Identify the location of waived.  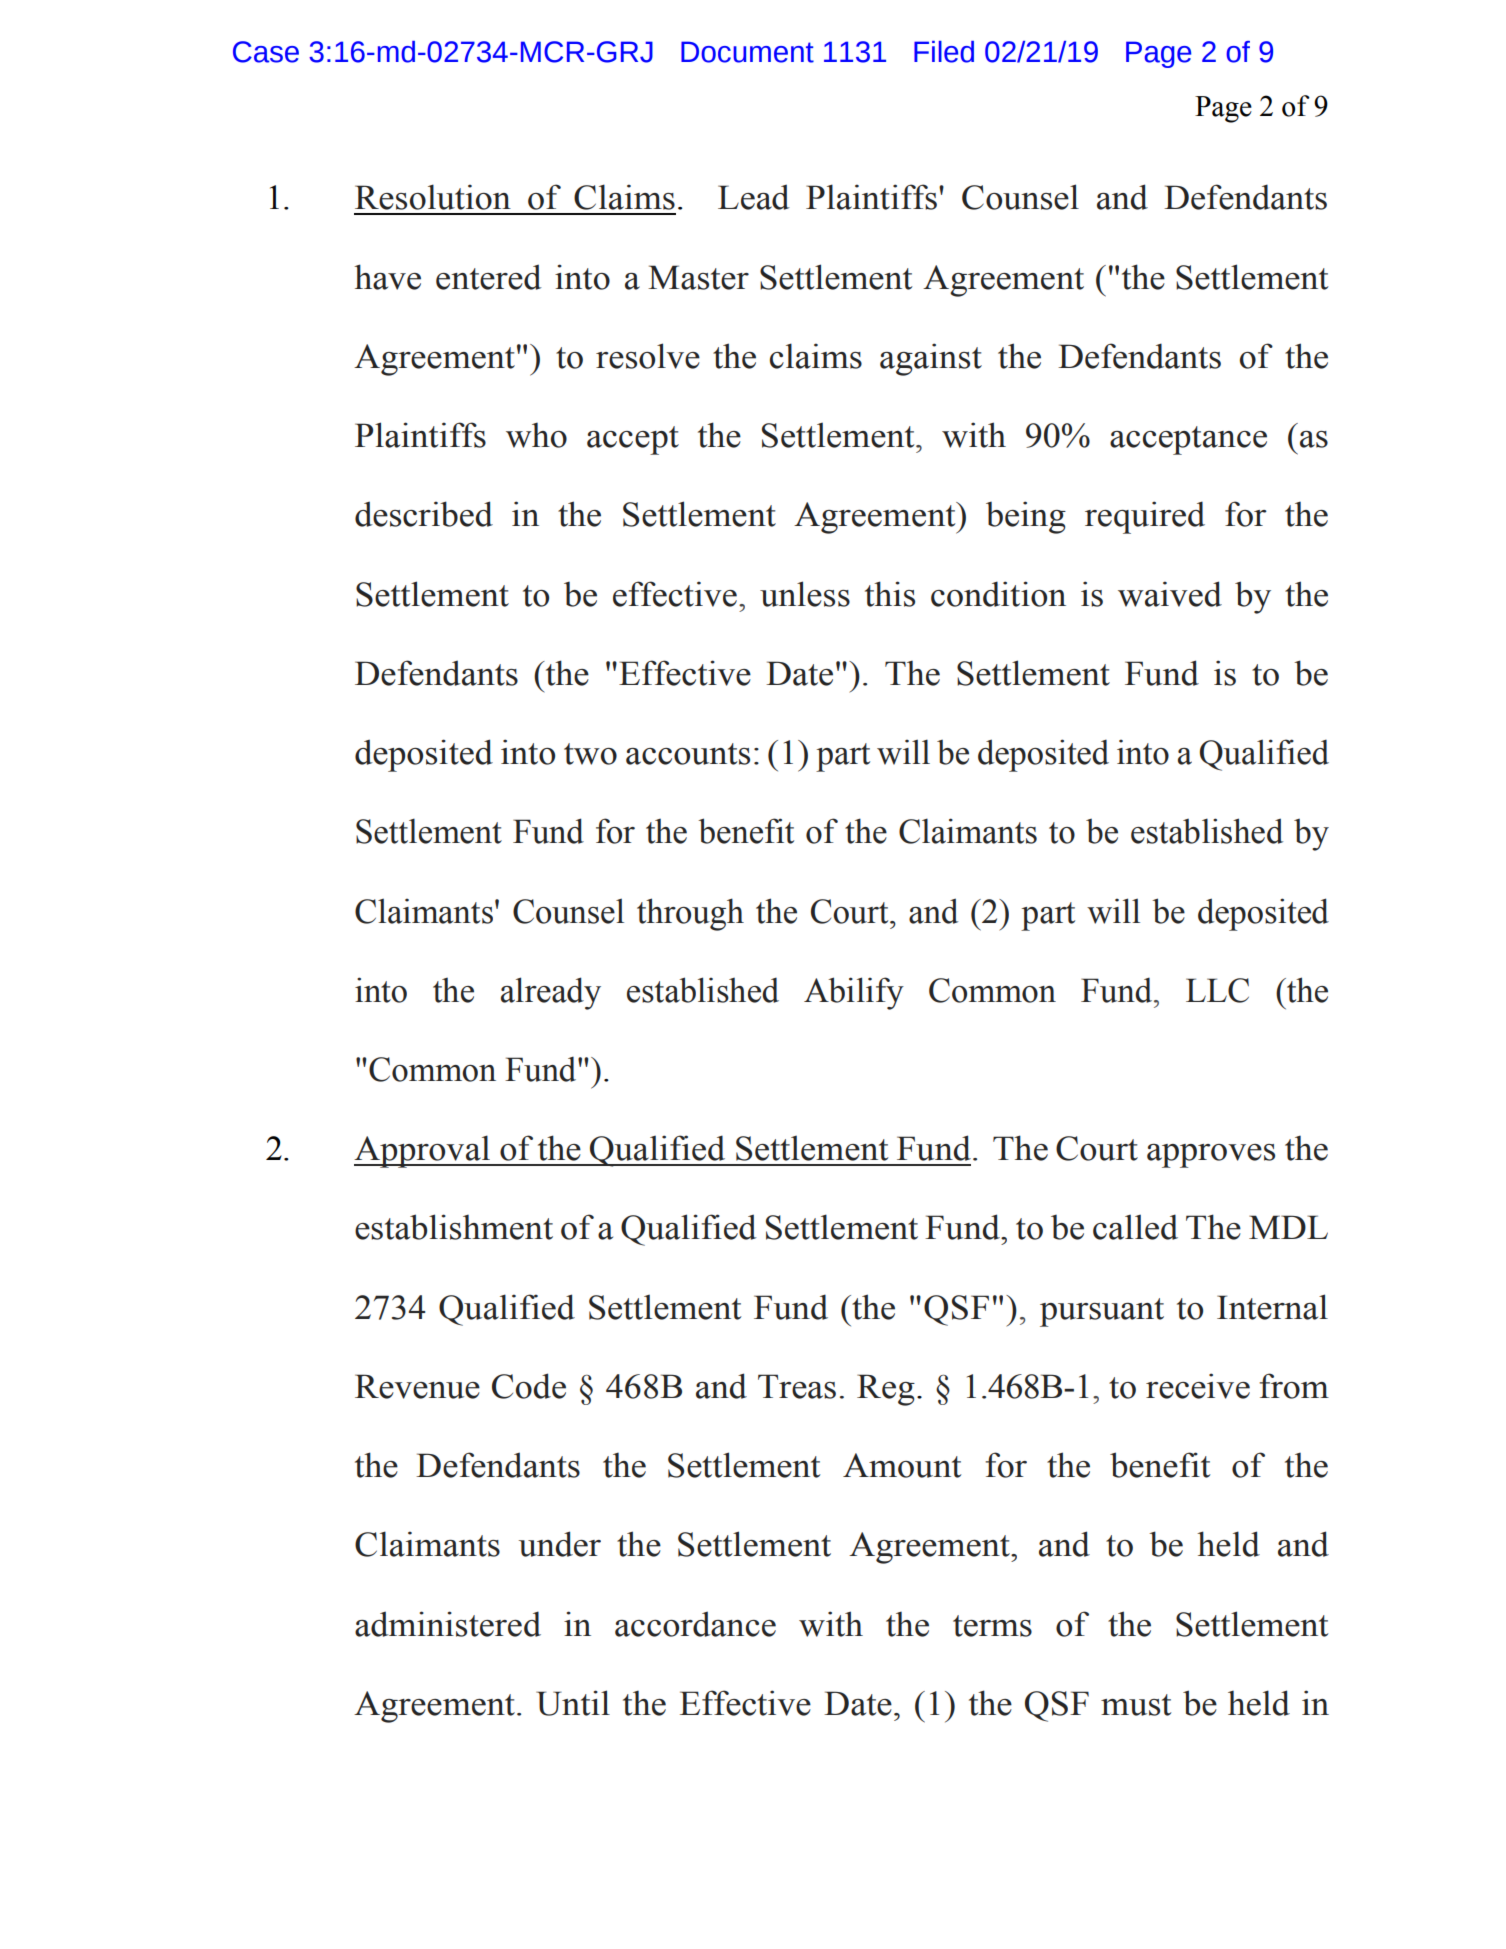
(1170, 594).
